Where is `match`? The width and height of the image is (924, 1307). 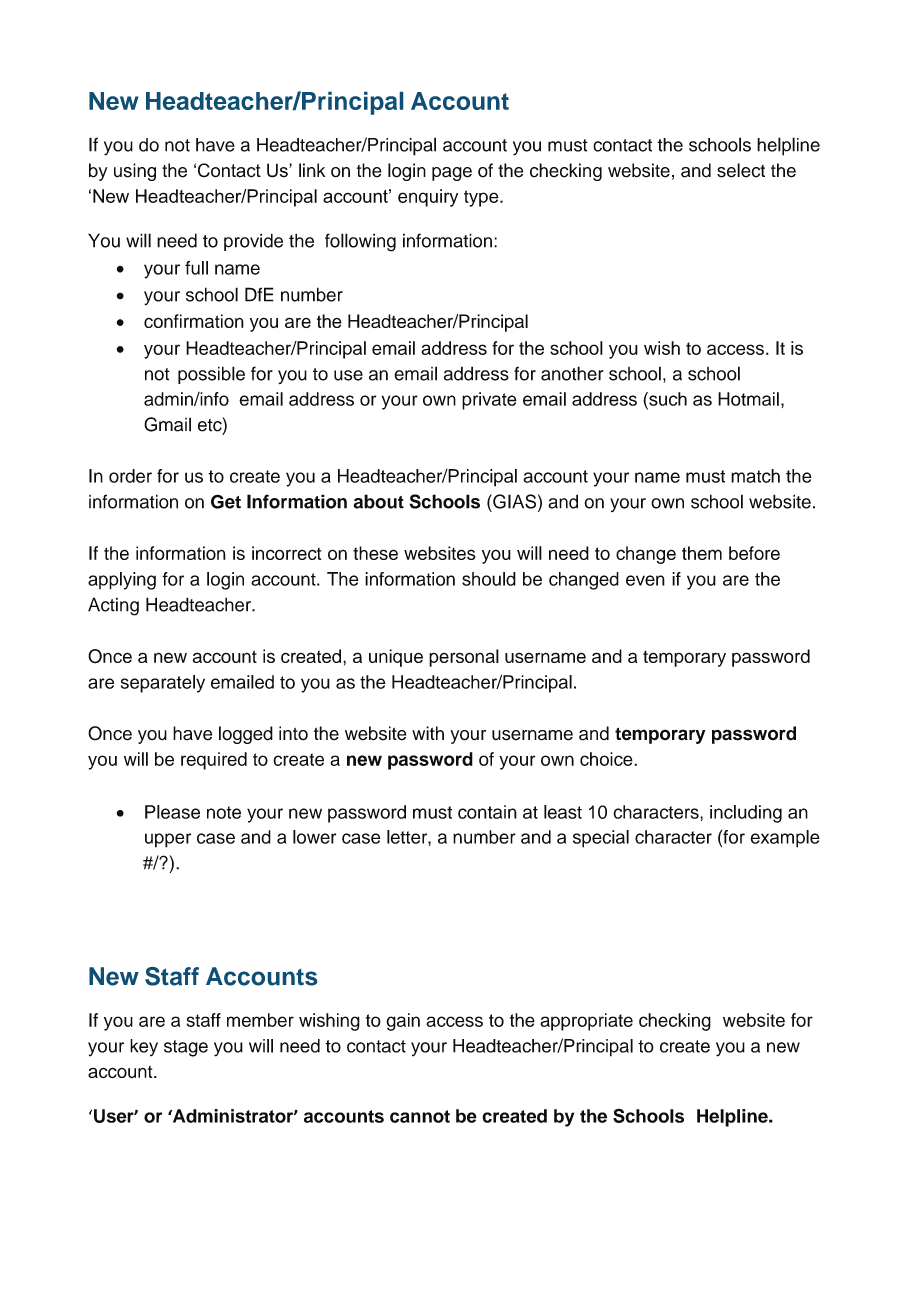
match is located at coordinates (755, 476).
